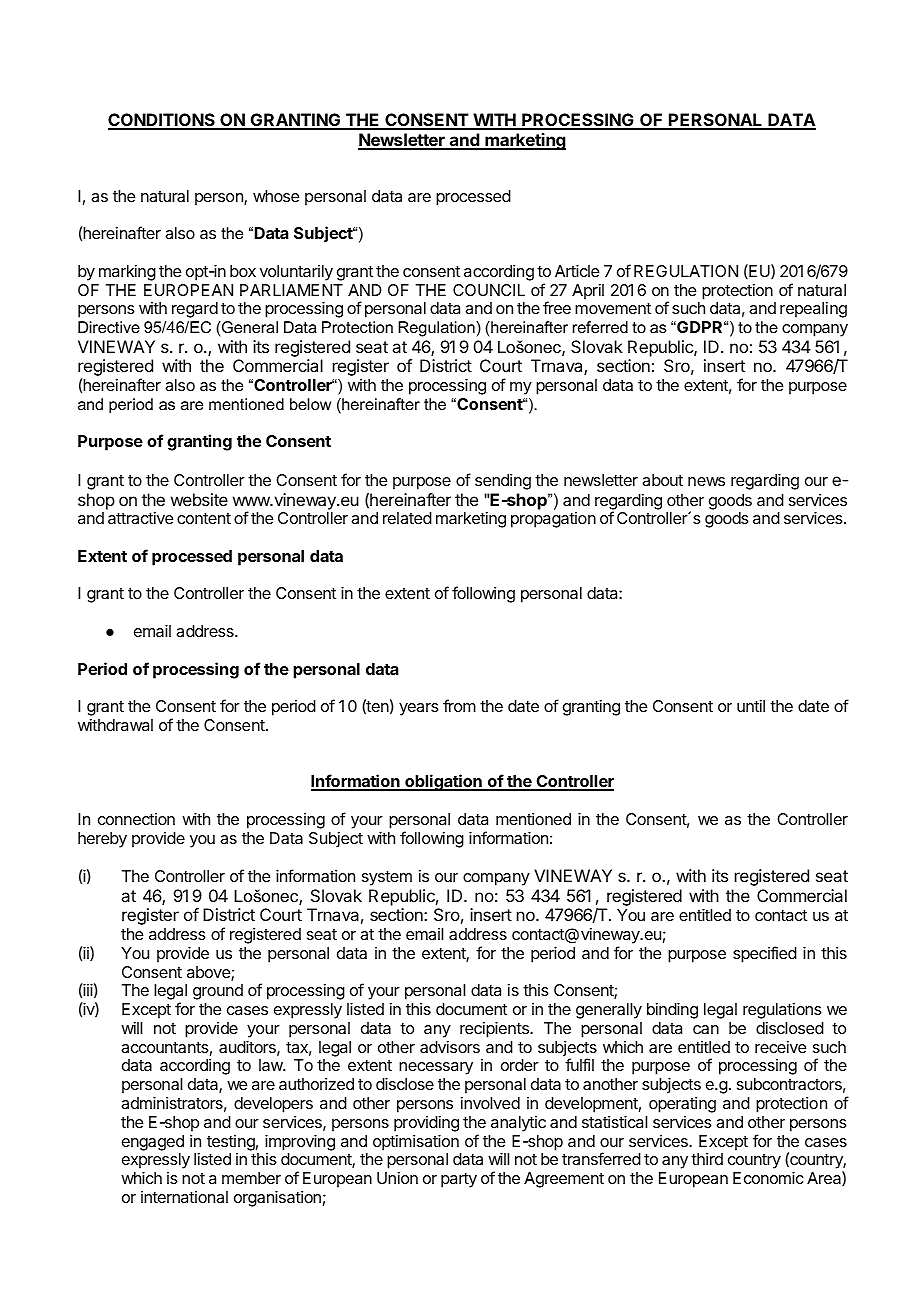  I want to click on content, so click(204, 518).
